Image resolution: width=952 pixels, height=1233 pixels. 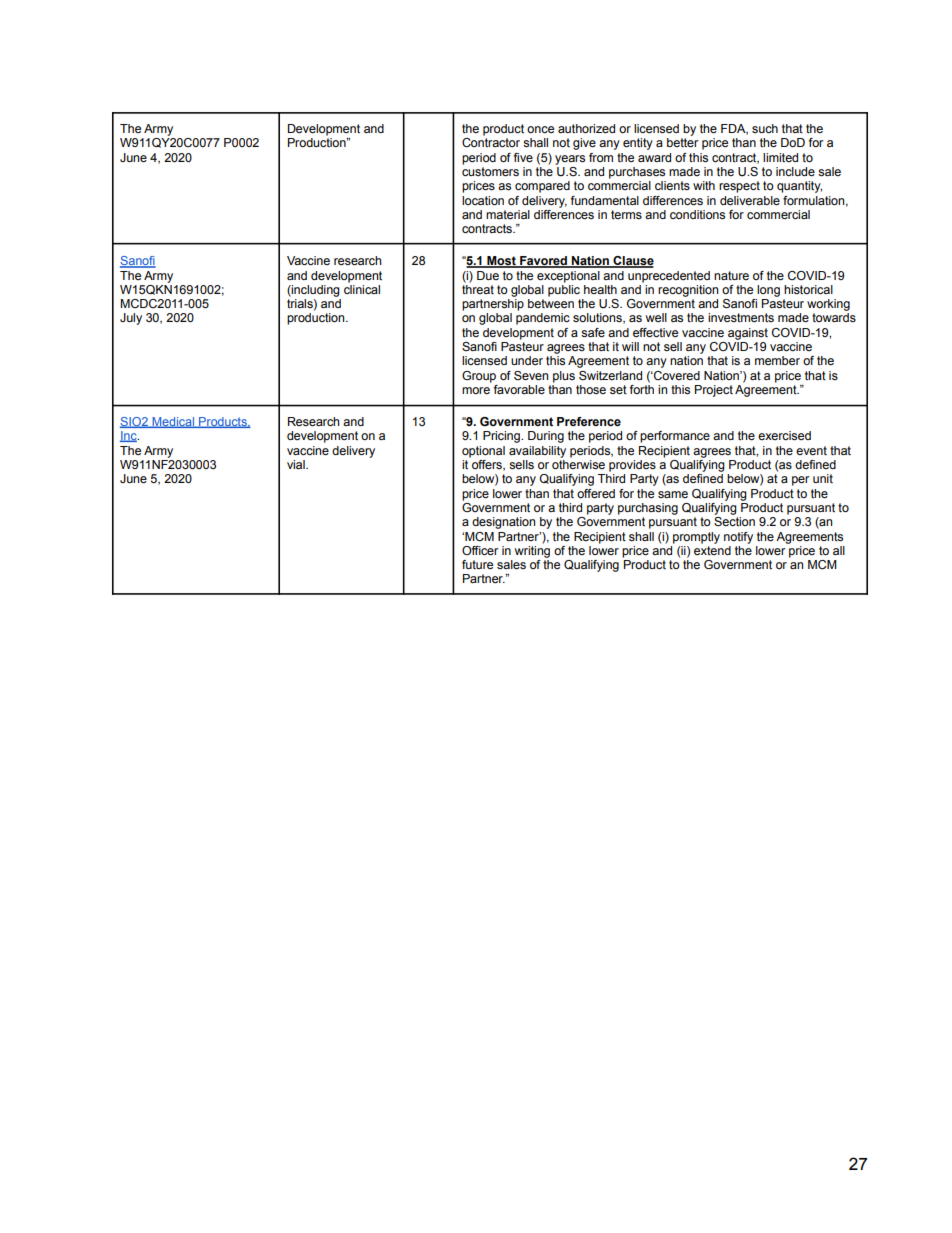 I want to click on exercised, so click(x=784, y=435).
